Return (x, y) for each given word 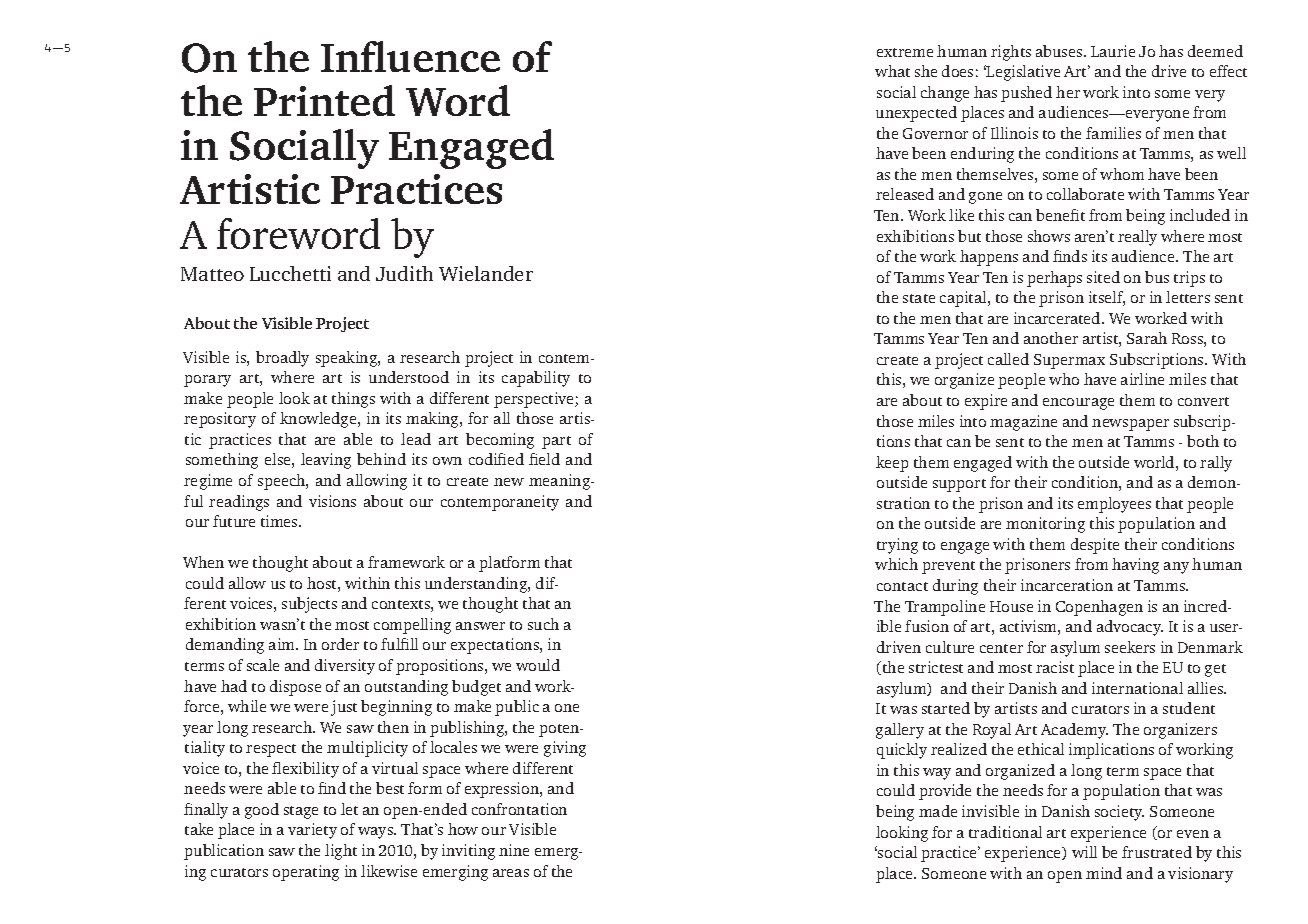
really (1137, 238)
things (353, 400)
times (280, 521)
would (538, 665)
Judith (404, 273)
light (341, 852)
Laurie (1113, 51)
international (1137, 688)
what (892, 71)
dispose (295, 688)
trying (897, 546)
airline (1142, 379)
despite (1095, 546)
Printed (324, 100)
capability (536, 379)
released (905, 194)
